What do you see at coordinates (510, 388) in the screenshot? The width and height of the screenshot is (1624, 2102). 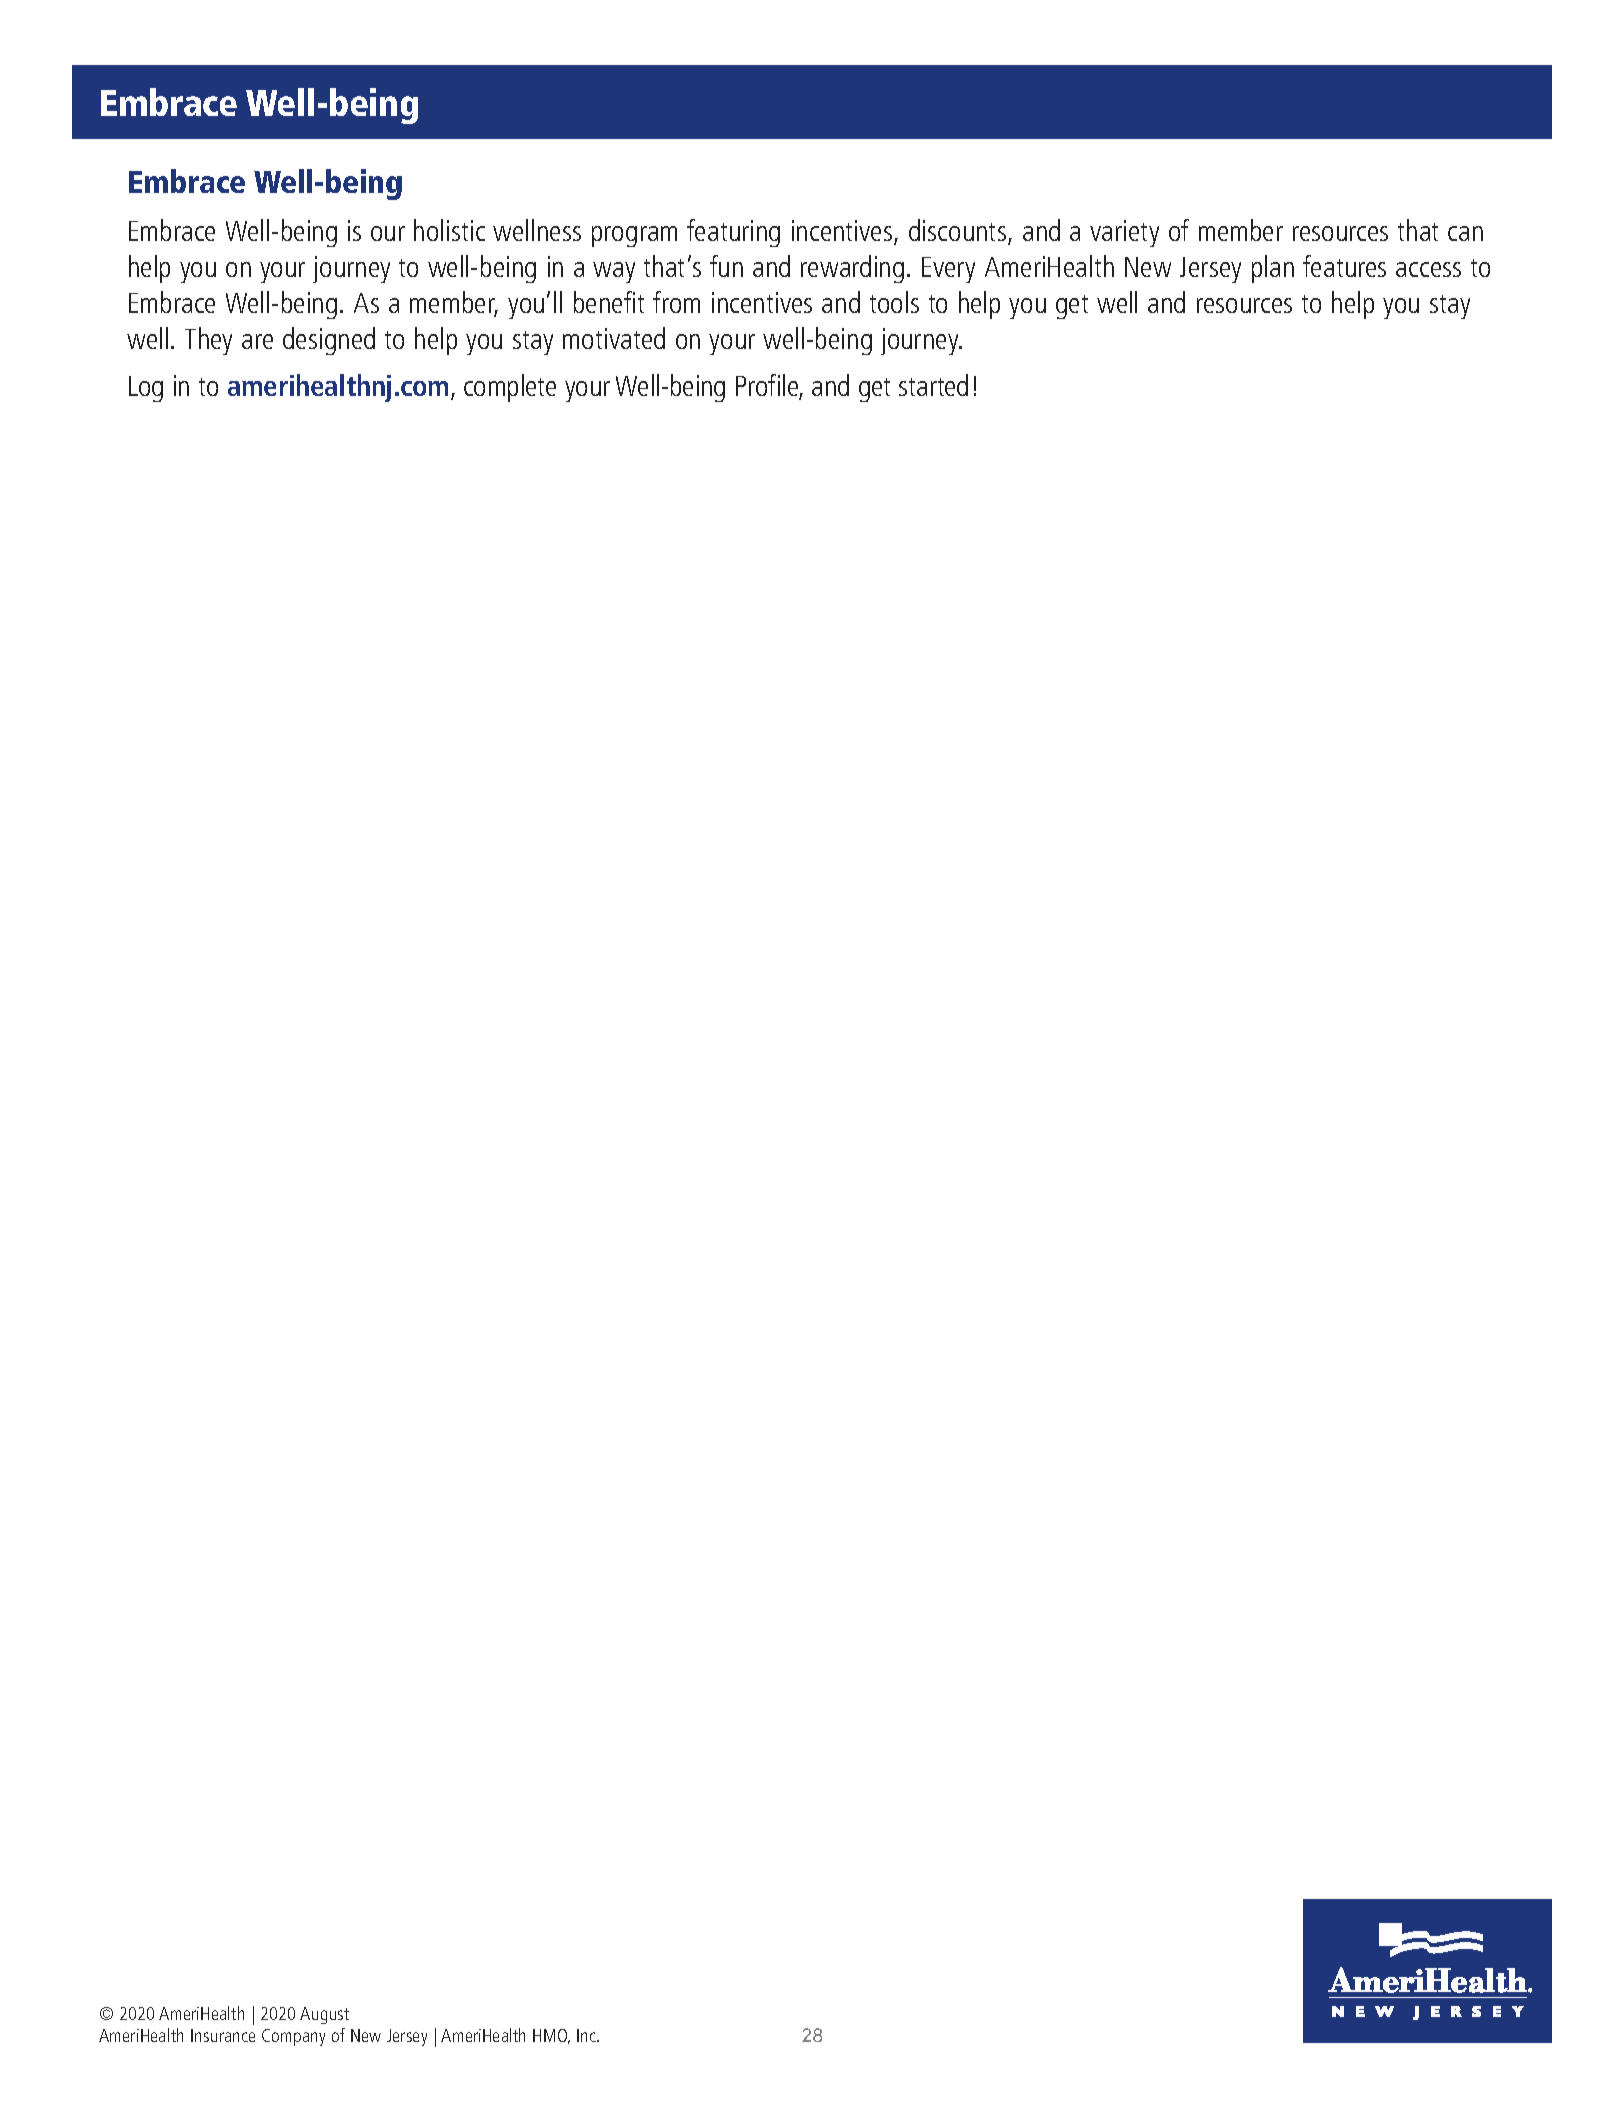 I see `complete` at bounding box center [510, 388].
